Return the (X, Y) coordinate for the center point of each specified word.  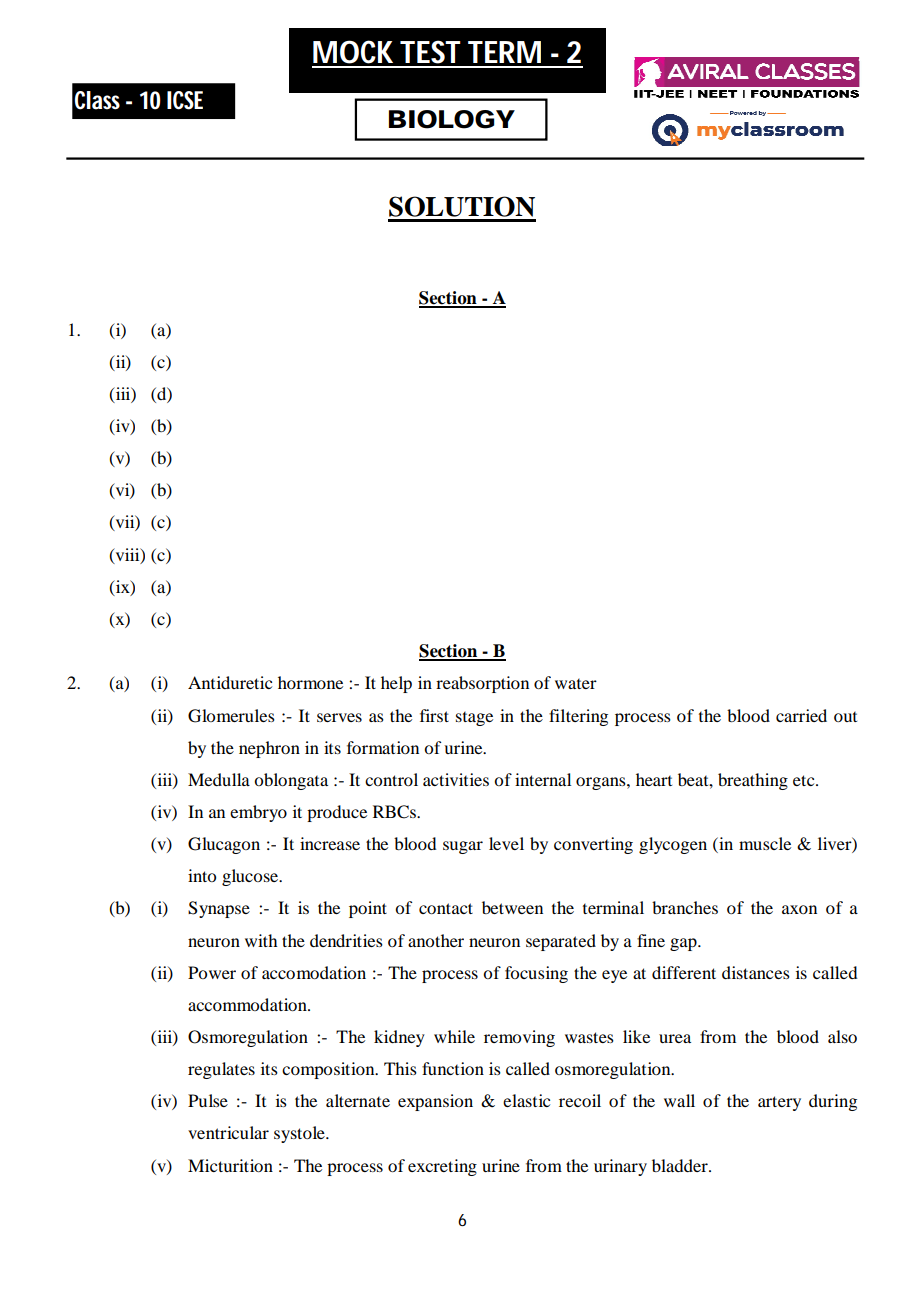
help (396, 684)
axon (799, 909)
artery (779, 1103)
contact (446, 908)
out (845, 717)
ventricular (228, 1132)
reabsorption (482, 684)
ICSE (185, 100)
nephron (269, 749)
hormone (310, 682)
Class (97, 100)
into (202, 875)
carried (801, 715)
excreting (442, 1167)
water (576, 684)
